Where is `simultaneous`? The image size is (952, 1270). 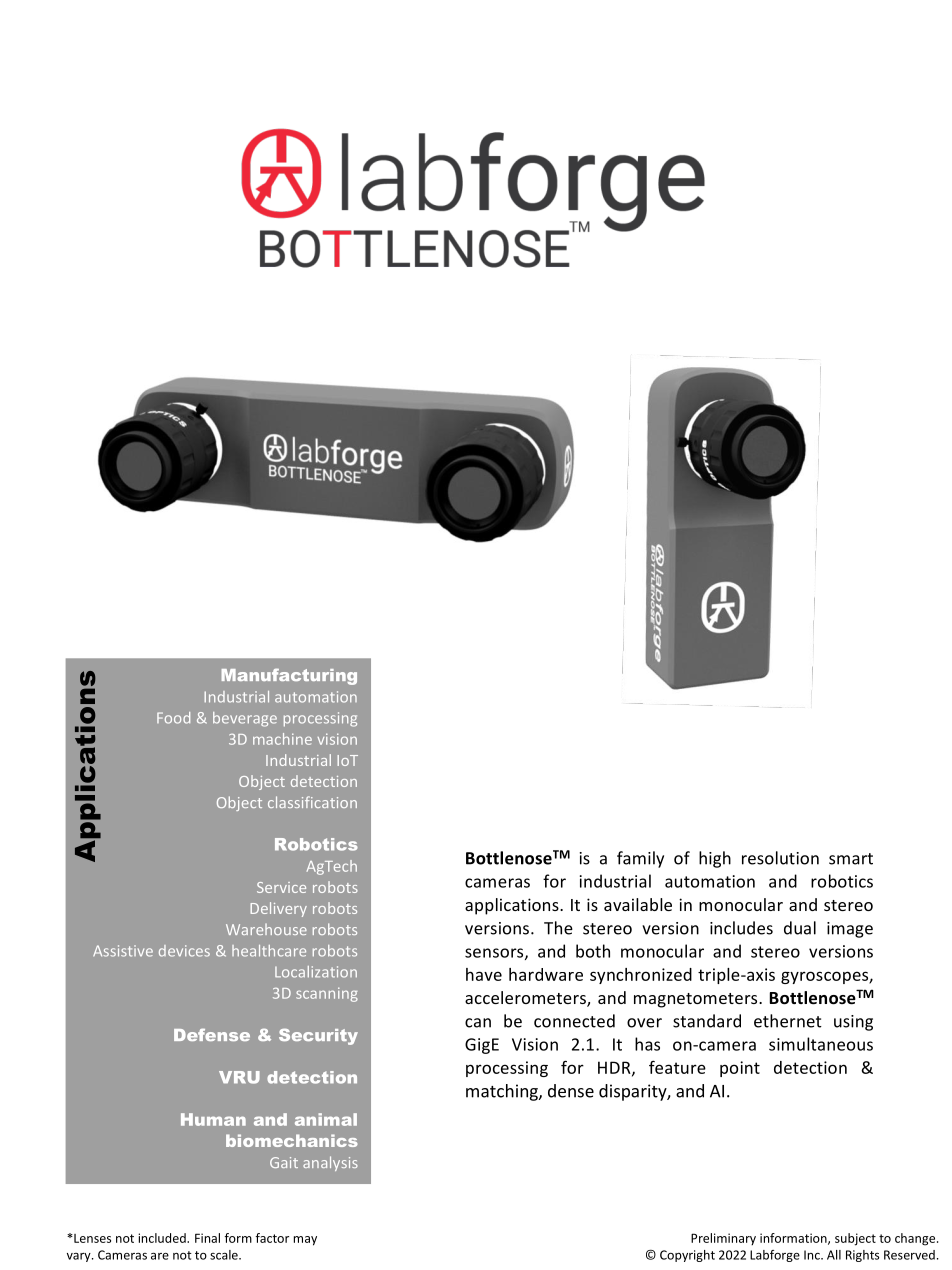
simultaneous is located at coordinates (821, 1044).
